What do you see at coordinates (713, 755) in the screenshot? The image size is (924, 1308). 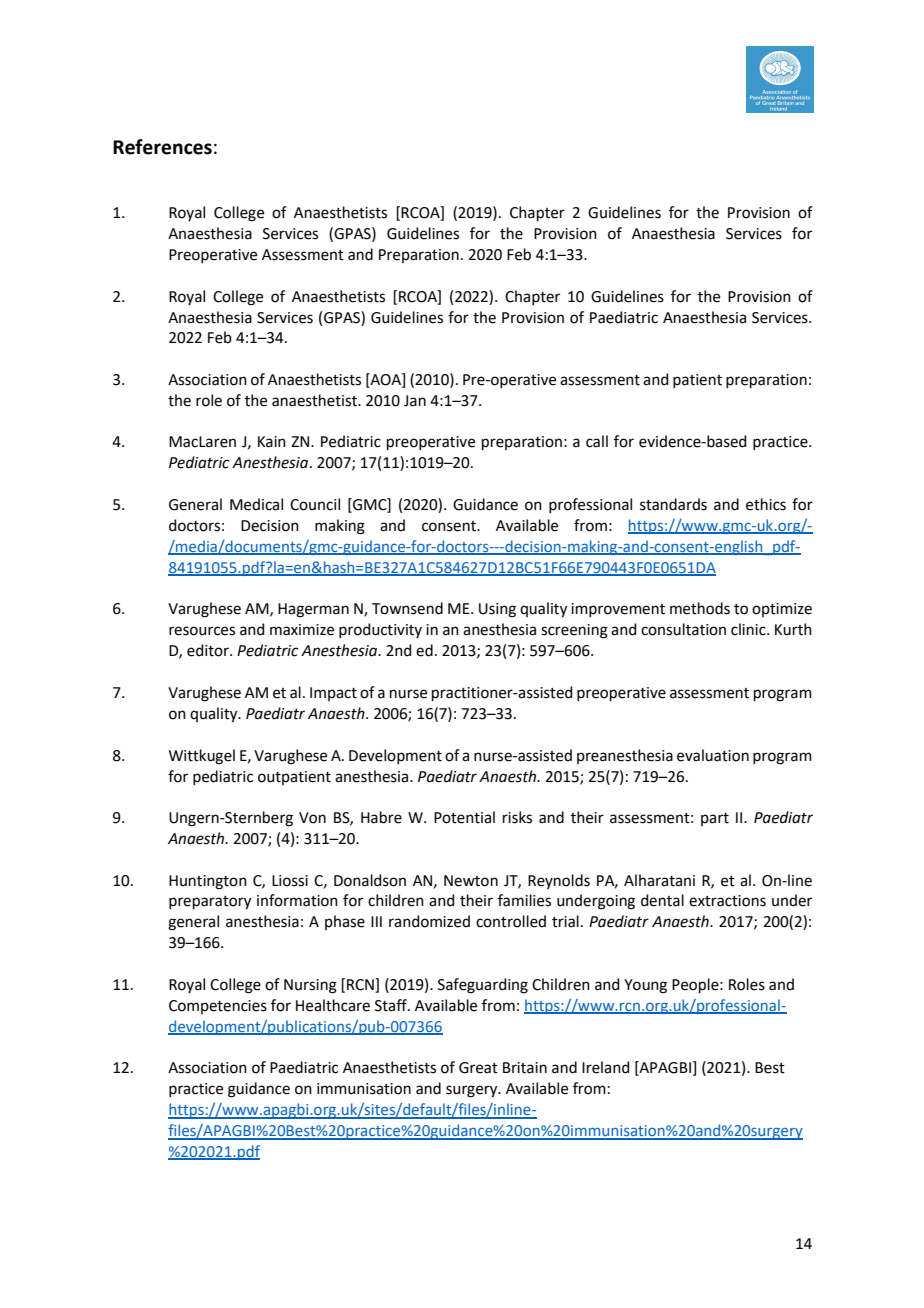 I see `evaluation` at bounding box center [713, 755].
